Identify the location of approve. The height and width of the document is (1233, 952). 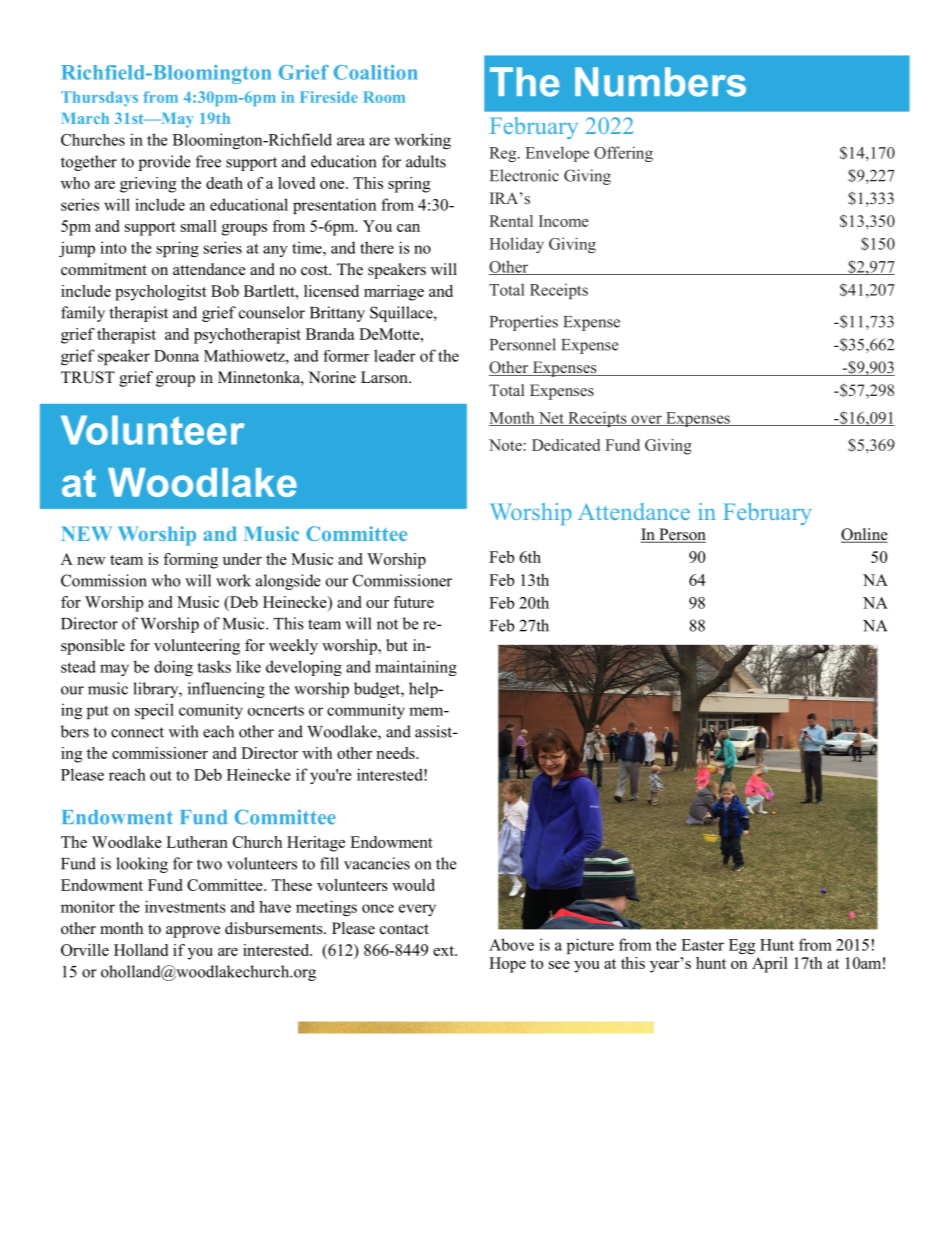
(193, 932).
